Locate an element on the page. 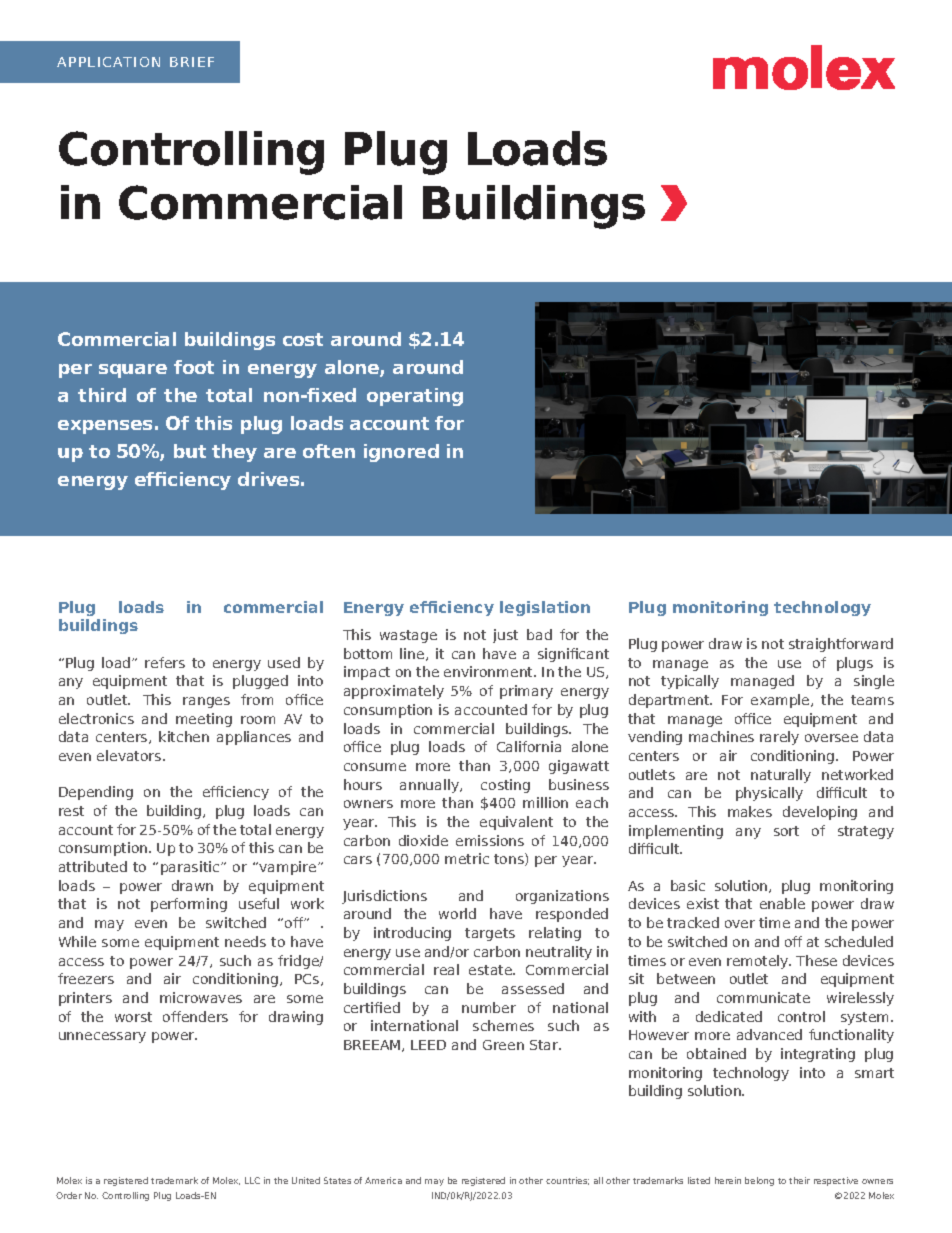  ignored is located at coordinates (401, 453).
